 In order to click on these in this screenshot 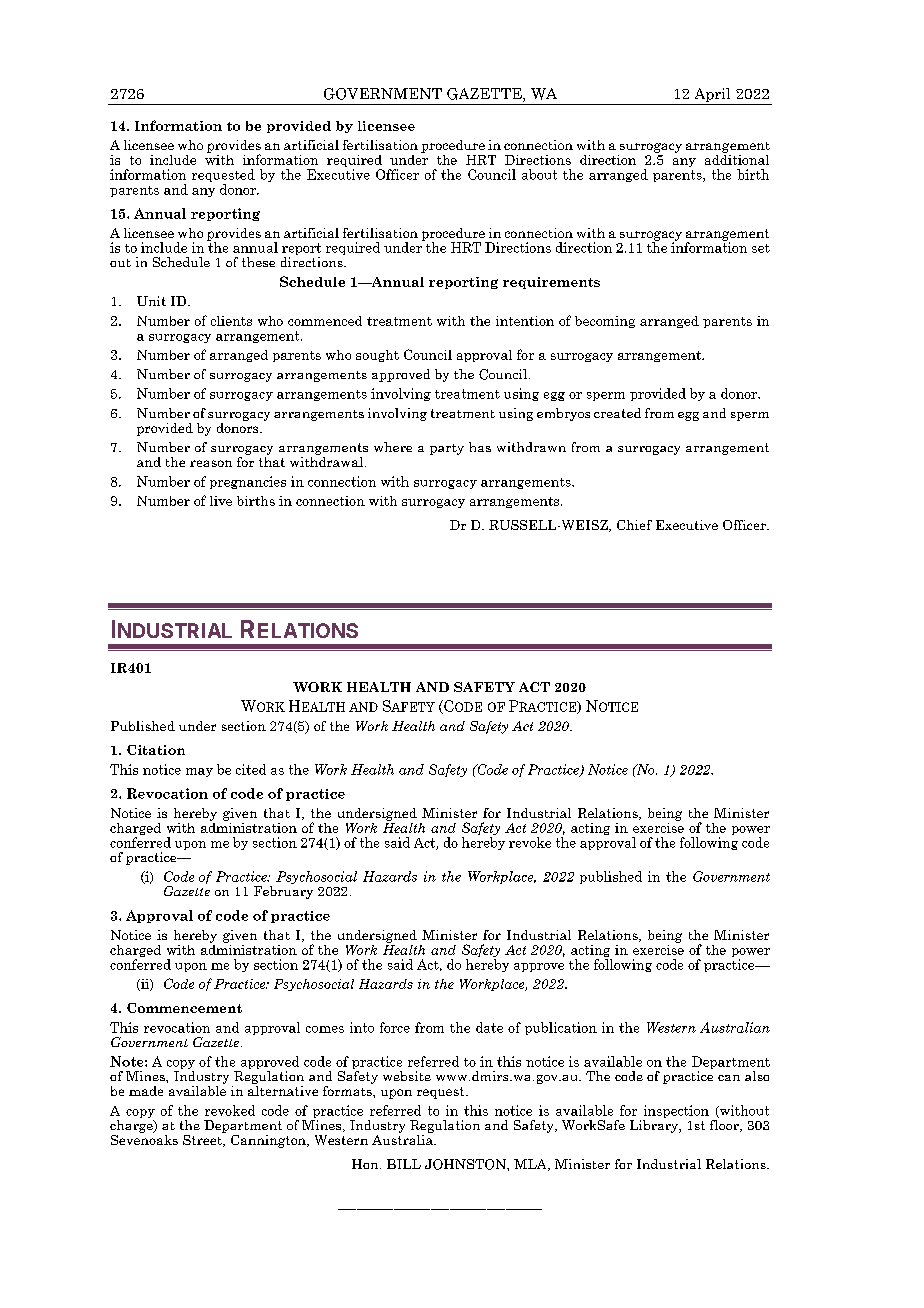, I will do `click(258, 262)`.
